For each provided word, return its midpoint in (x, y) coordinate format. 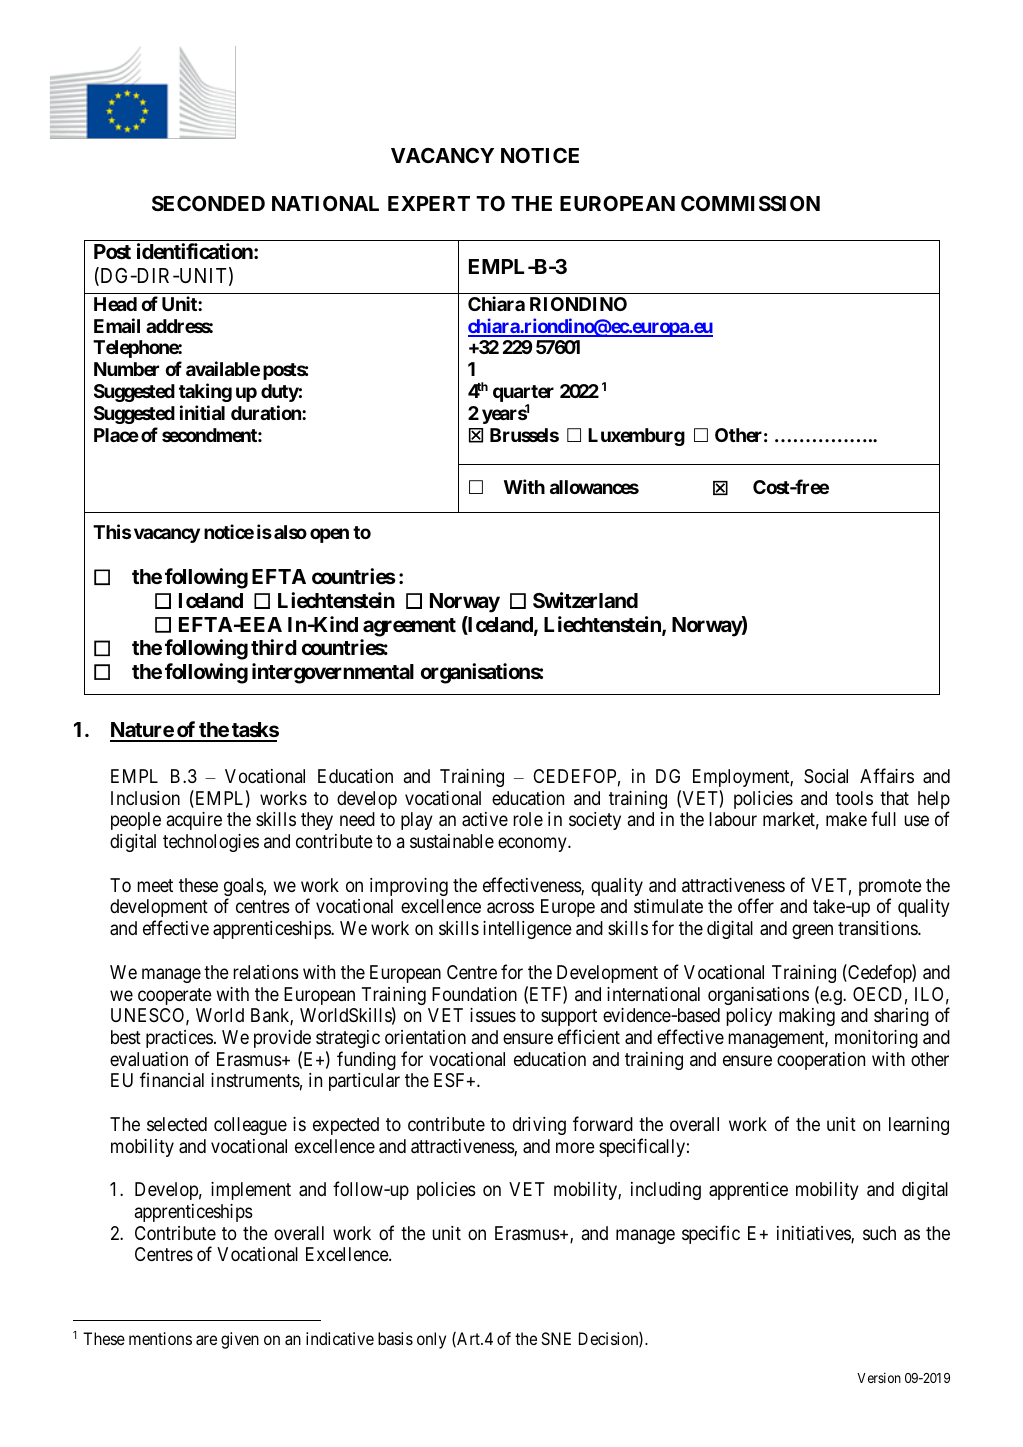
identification (196, 251)
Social (826, 776)
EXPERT (429, 203)
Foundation (474, 994)
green (812, 932)
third (274, 647)
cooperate (175, 996)
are (206, 1340)
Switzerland (585, 600)
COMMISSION (750, 203)
